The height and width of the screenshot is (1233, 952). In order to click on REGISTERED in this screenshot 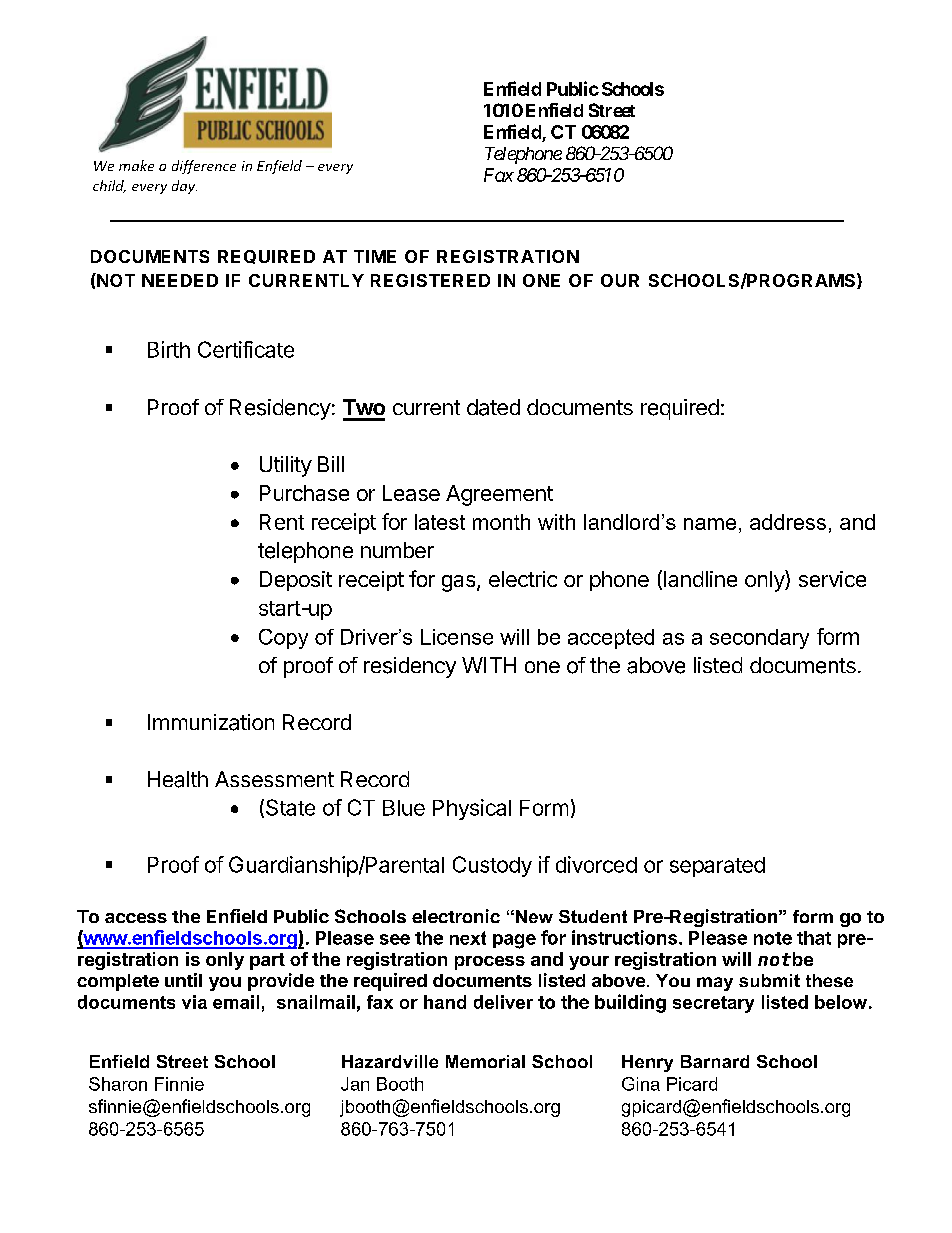, I will do `click(430, 280)`.
